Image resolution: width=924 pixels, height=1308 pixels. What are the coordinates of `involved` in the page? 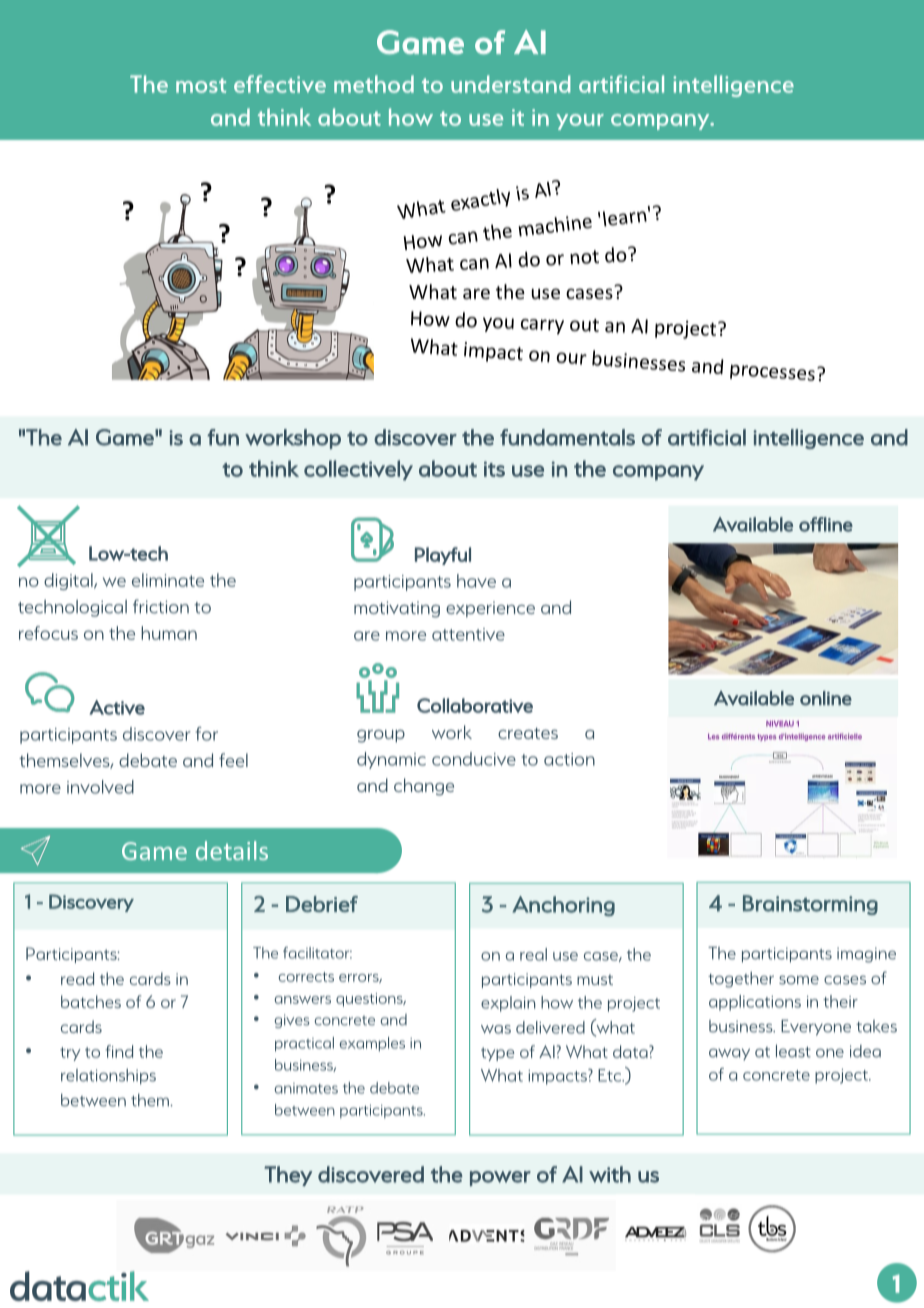 It's located at (100, 787).
